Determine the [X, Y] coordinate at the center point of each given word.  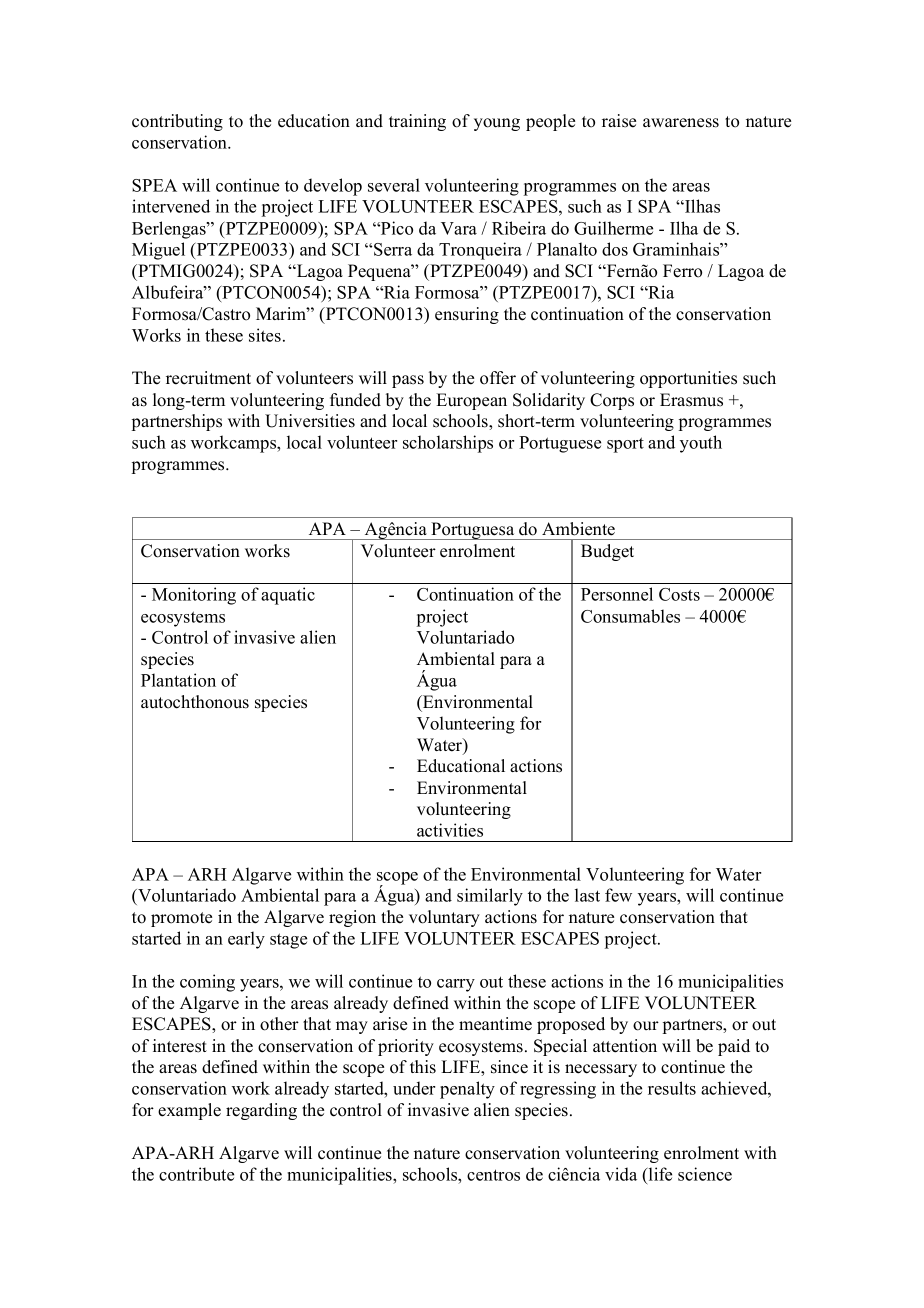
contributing [177, 122]
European [471, 401]
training [417, 122]
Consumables [630, 616]
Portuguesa [473, 531]
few [618, 895]
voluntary [444, 918]
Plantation [178, 680]
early [246, 940]
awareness [681, 123]
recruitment [208, 378]
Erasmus [691, 400]
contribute [196, 1174]
